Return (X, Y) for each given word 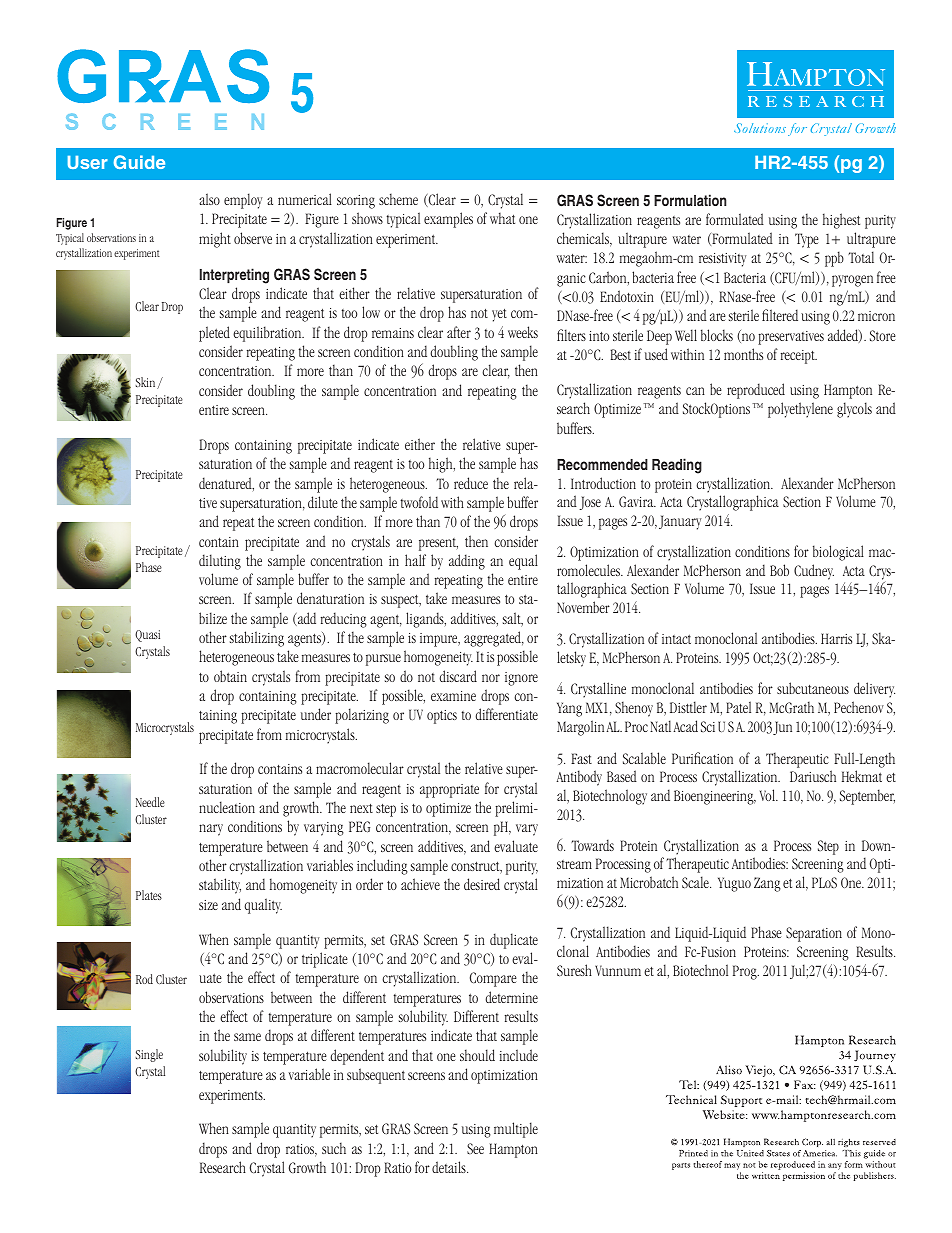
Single (149, 1055)
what (502, 218)
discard (458, 676)
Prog (746, 972)
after (459, 332)
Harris (836, 638)
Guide (139, 162)
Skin (146, 383)
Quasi (147, 636)
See (475, 1148)
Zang (767, 884)
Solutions (760, 128)
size (208, 905)
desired (482, 884)
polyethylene (800, 410)
